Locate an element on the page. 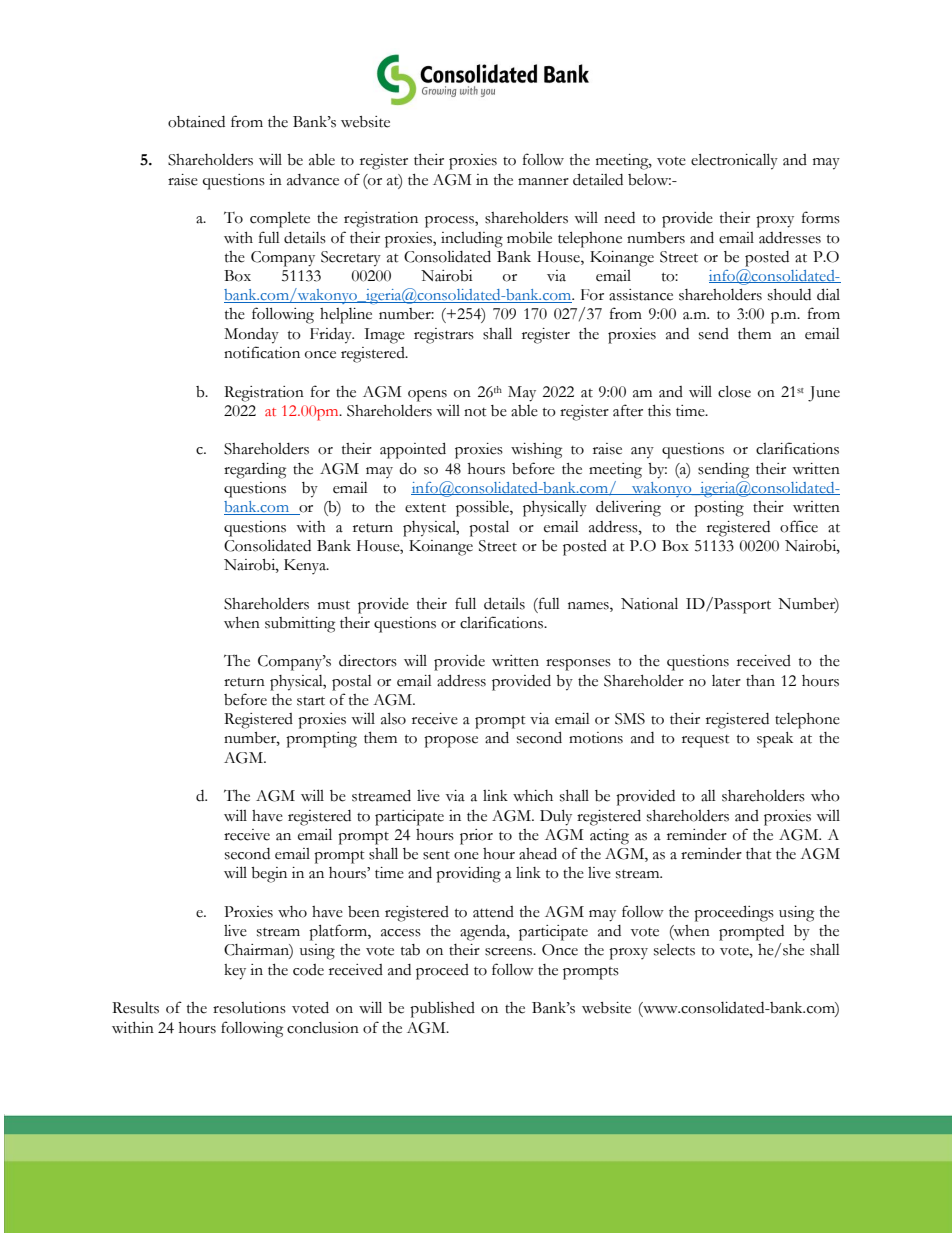  which is located at coordinates (533, 796).
